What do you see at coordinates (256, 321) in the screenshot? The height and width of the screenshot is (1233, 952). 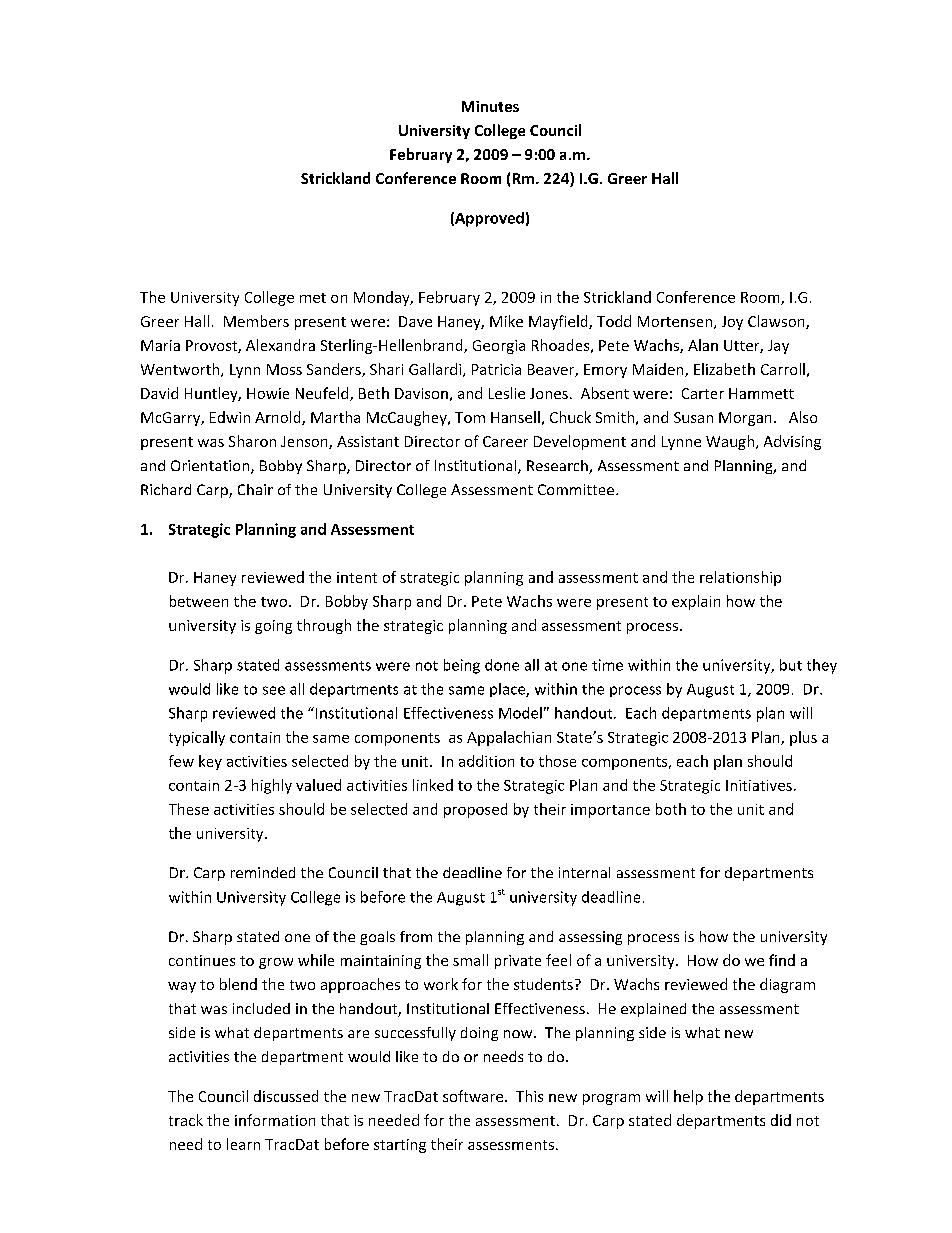 I see `Members` at bounding box center [256, 321].
